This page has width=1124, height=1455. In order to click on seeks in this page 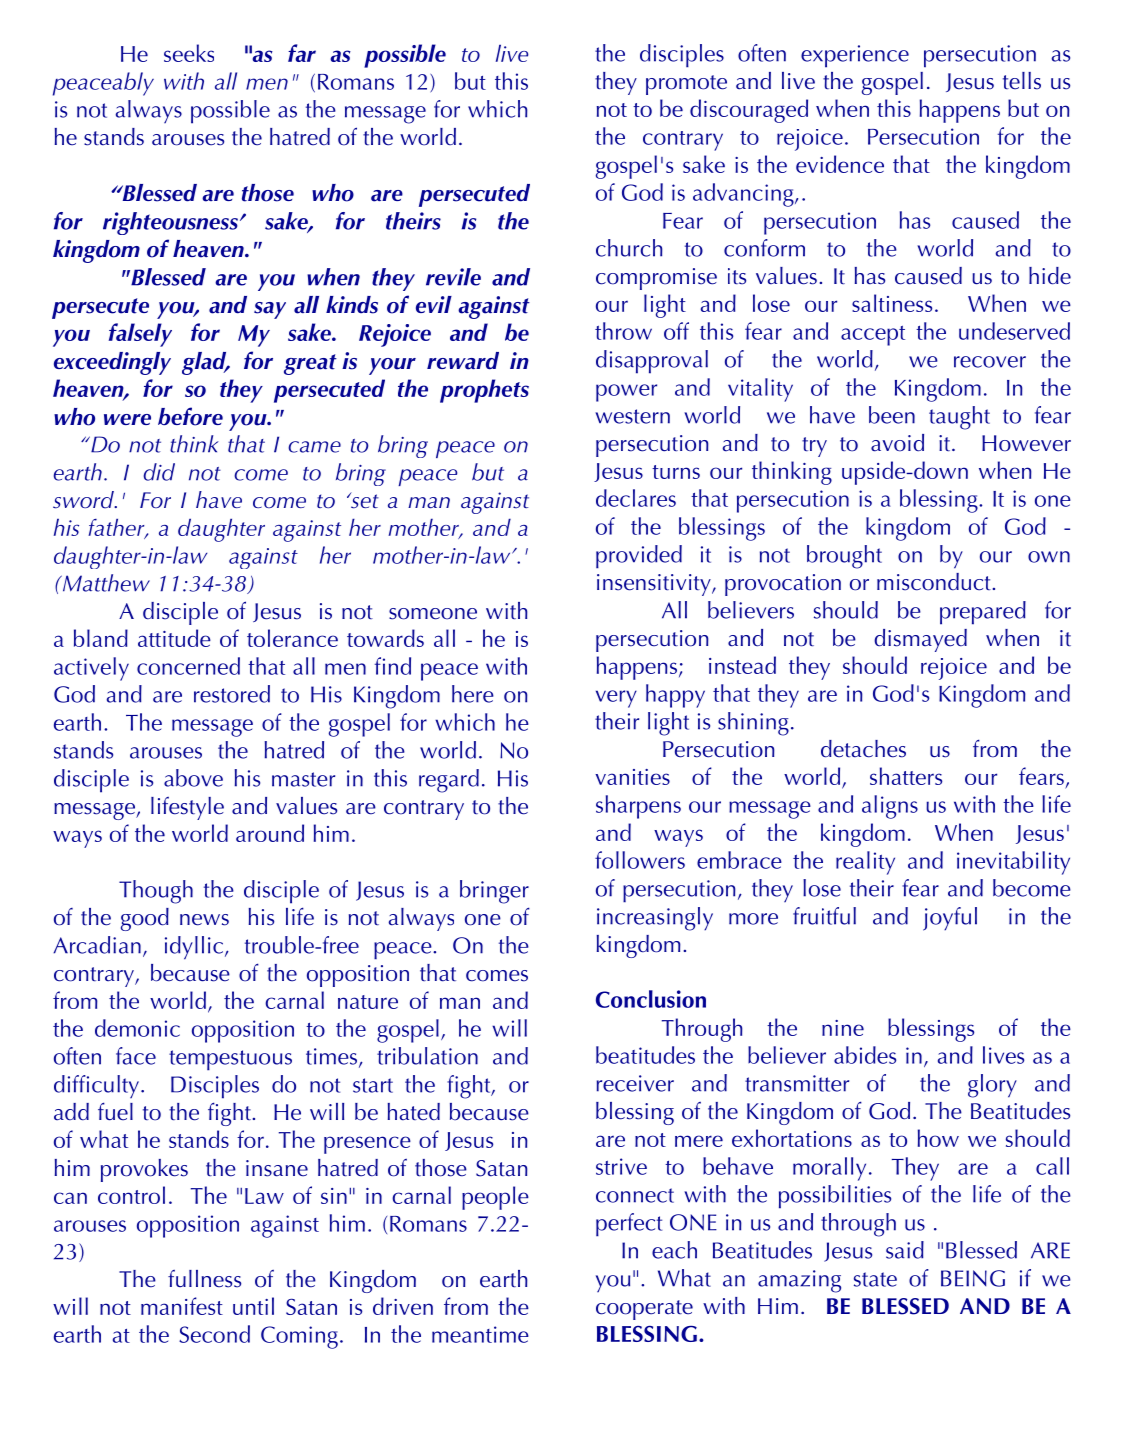, I will do `click(189, 53)`.
